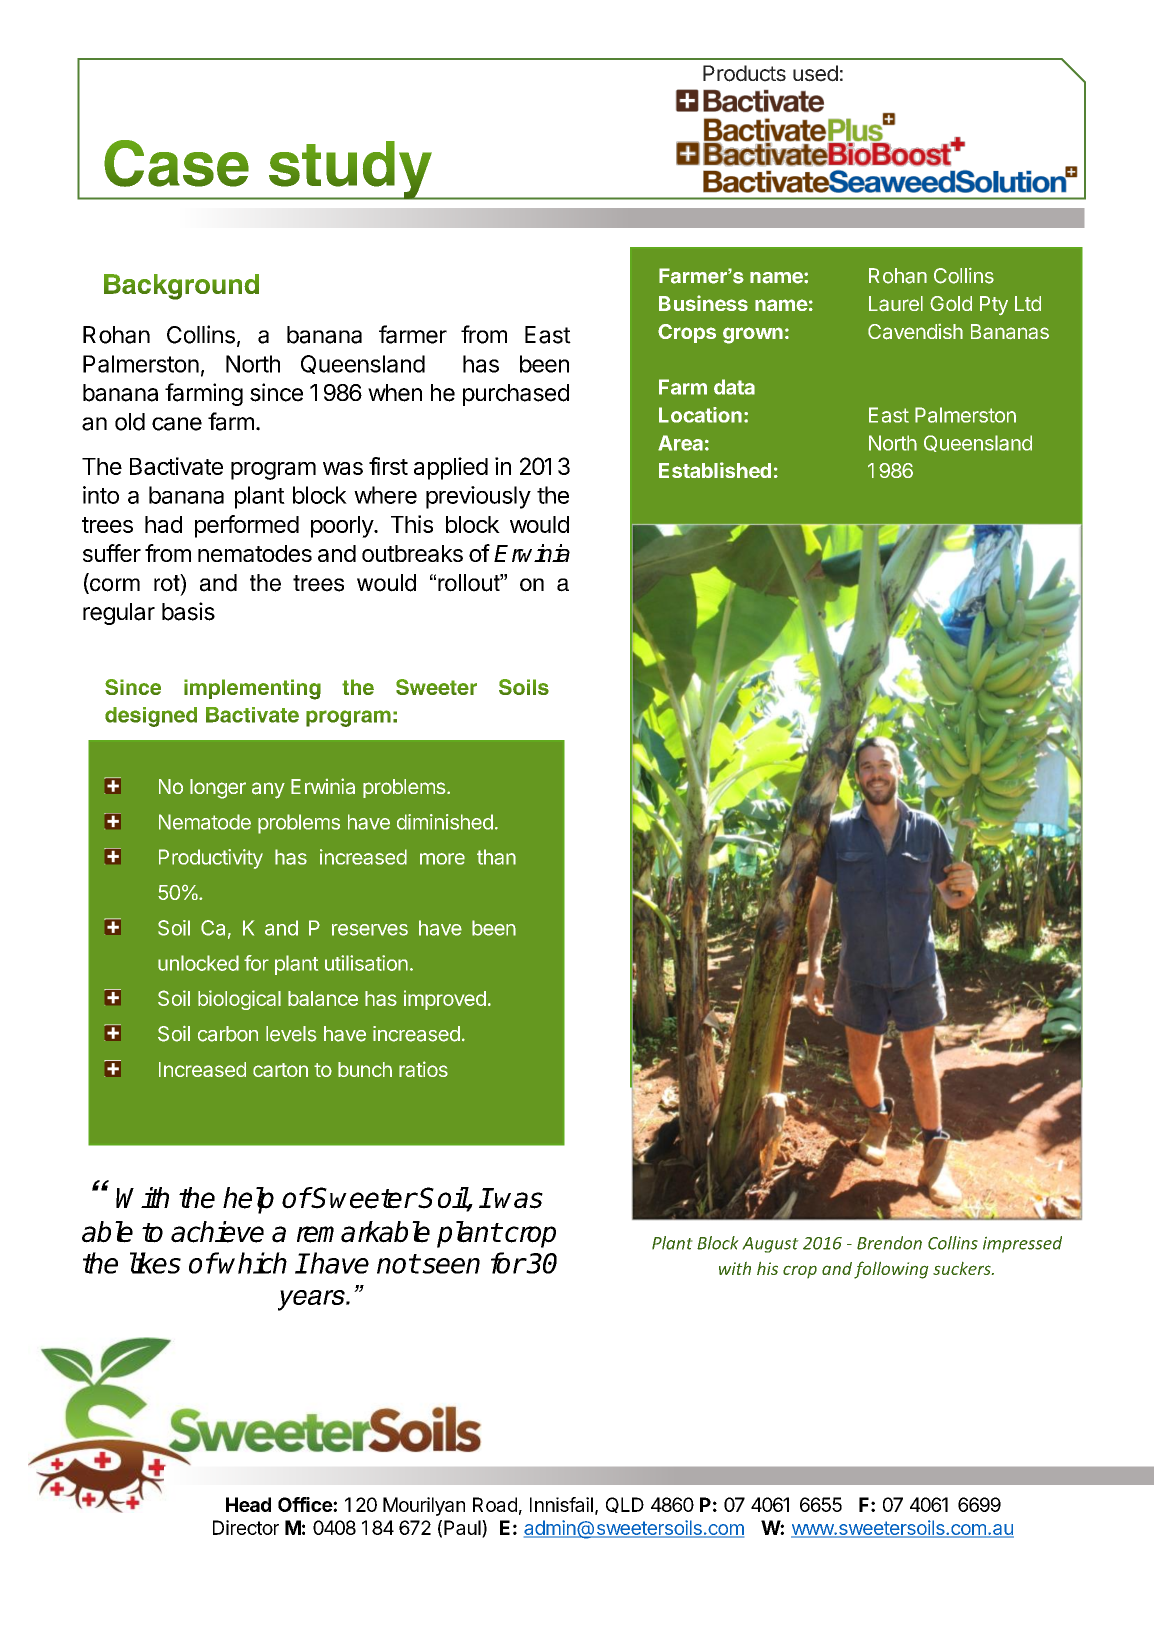 This screenshot has width=1154, height=1632. Describe the element at coordinates (715, 470) in the screenshot. I see `Established` at that location.
